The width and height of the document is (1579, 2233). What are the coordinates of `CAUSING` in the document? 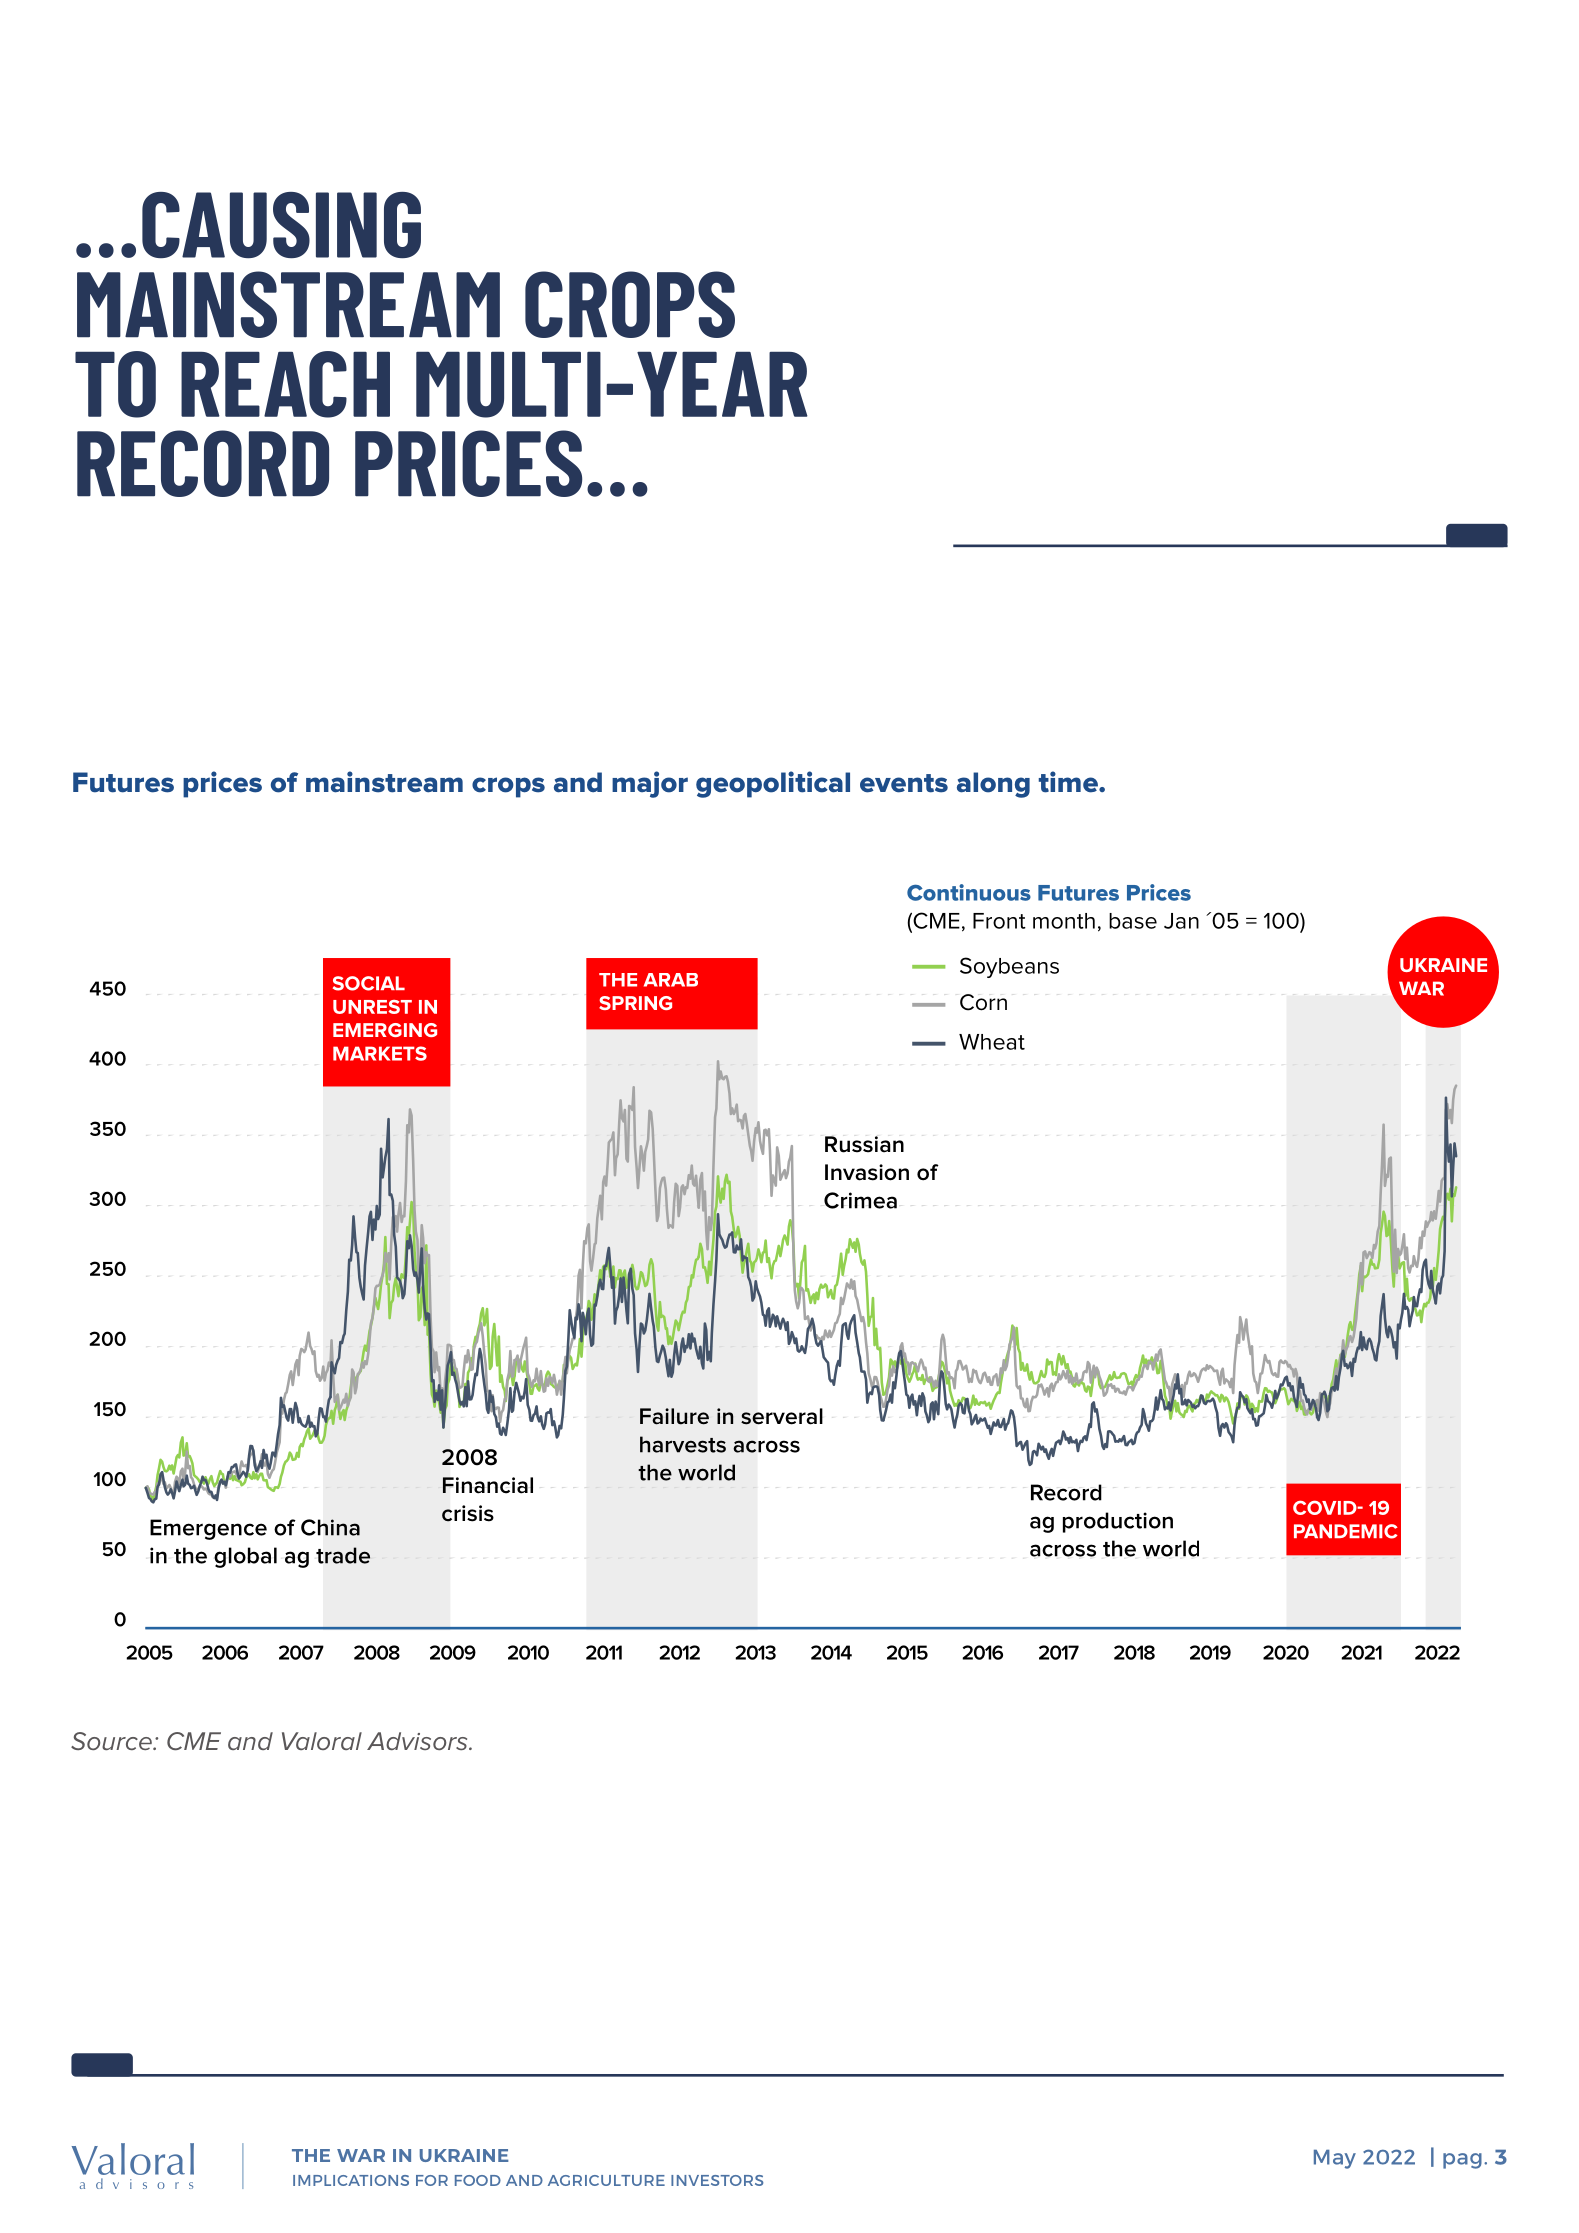 It's located at (281, 225).
